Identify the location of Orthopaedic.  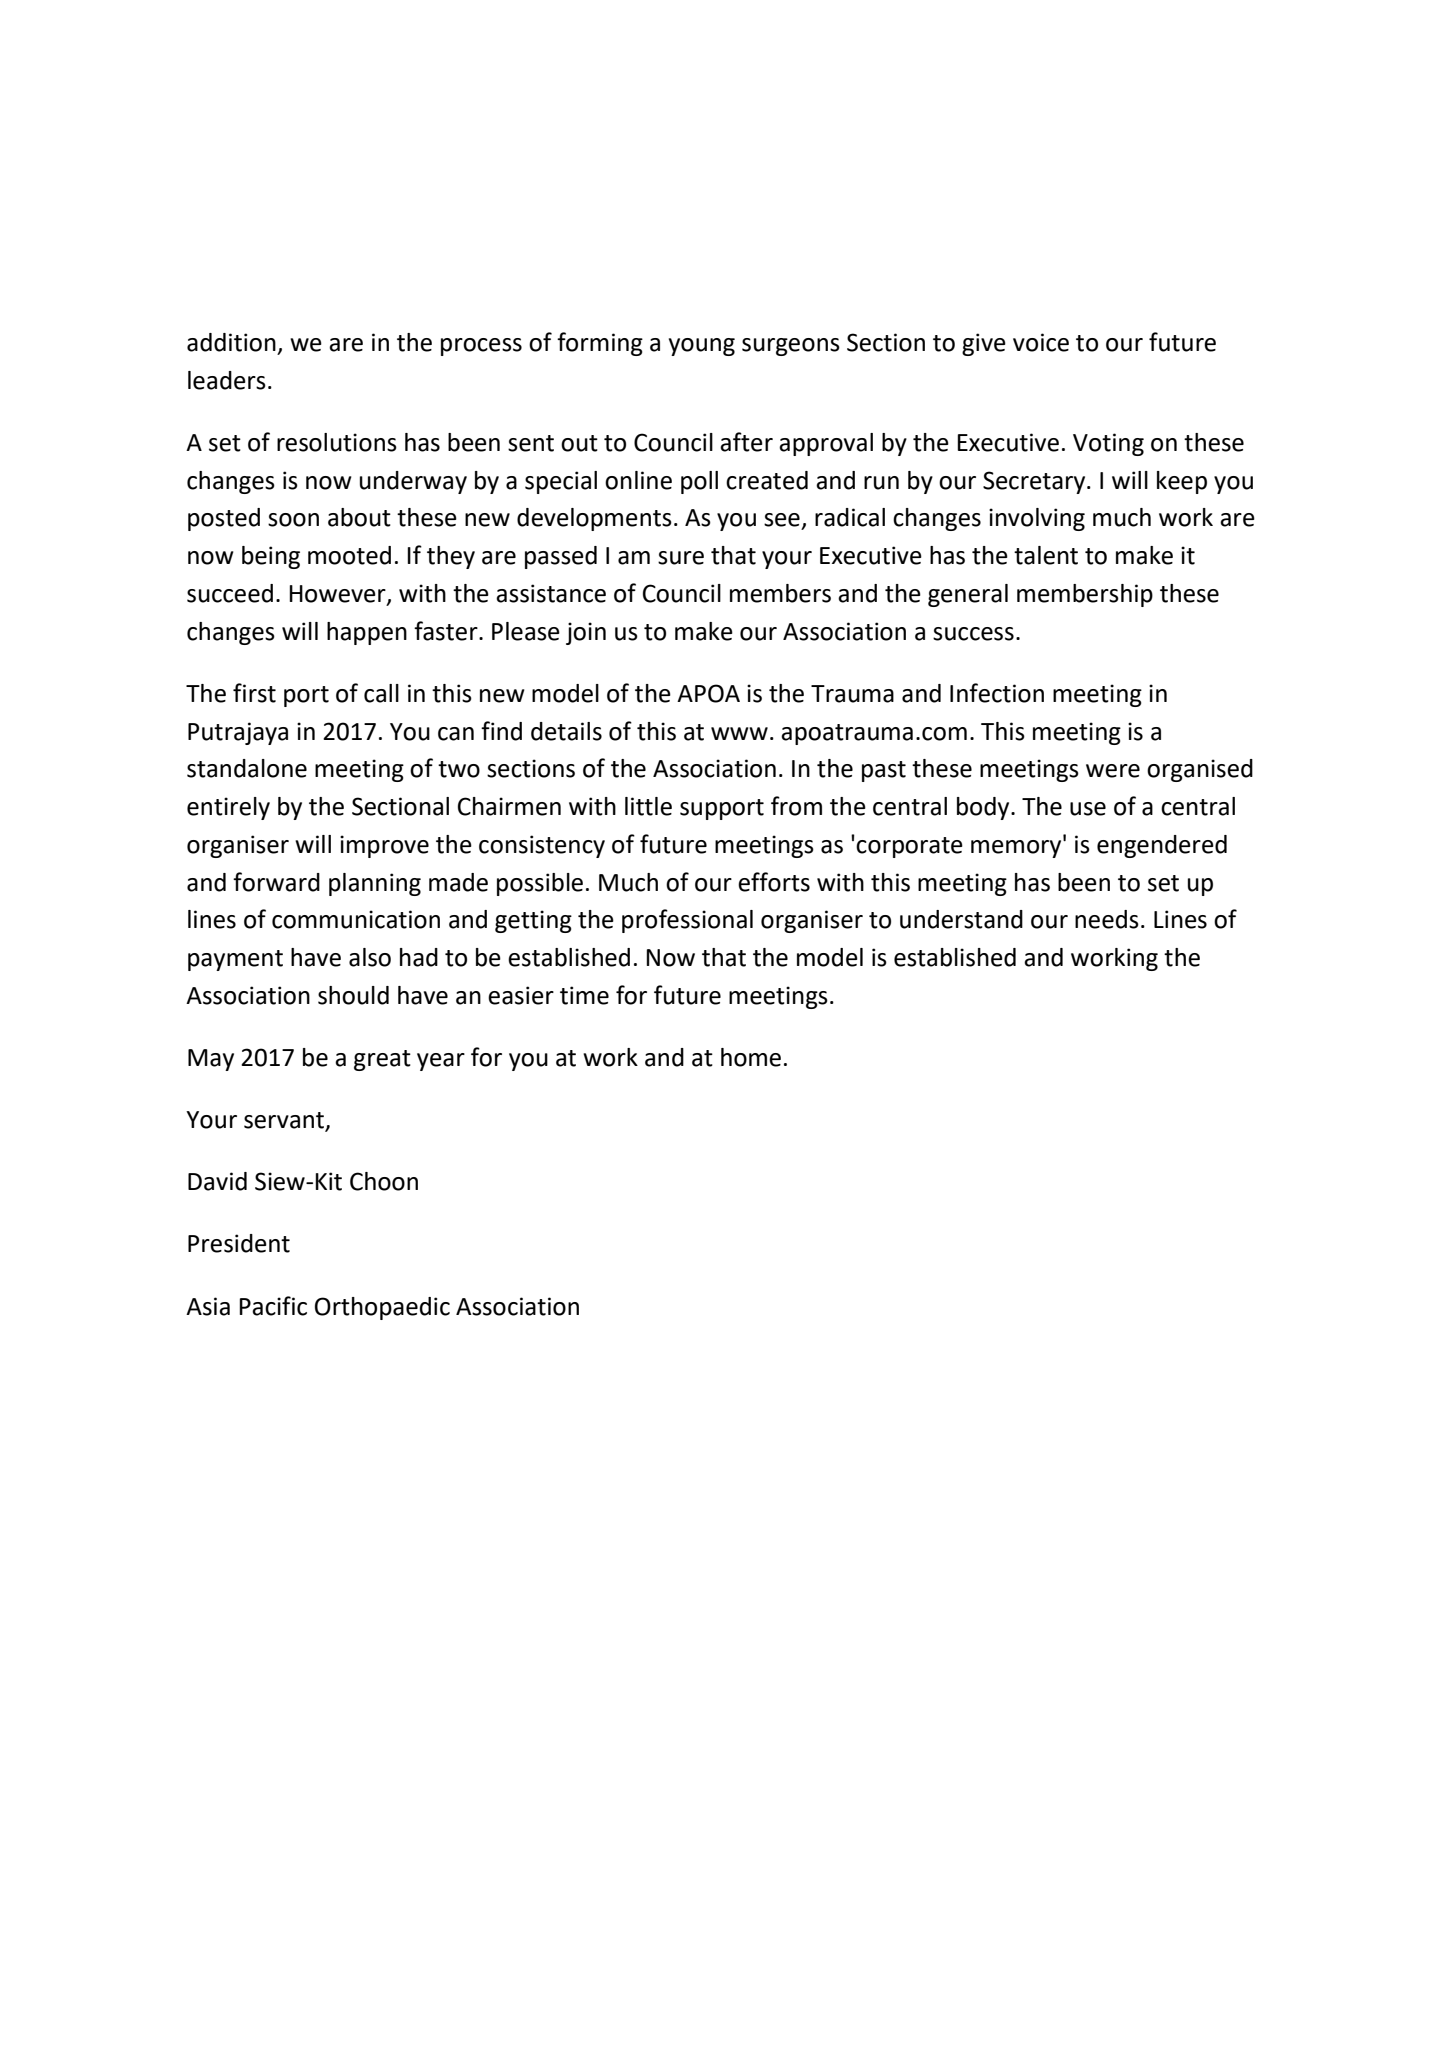
(382, 1308).
